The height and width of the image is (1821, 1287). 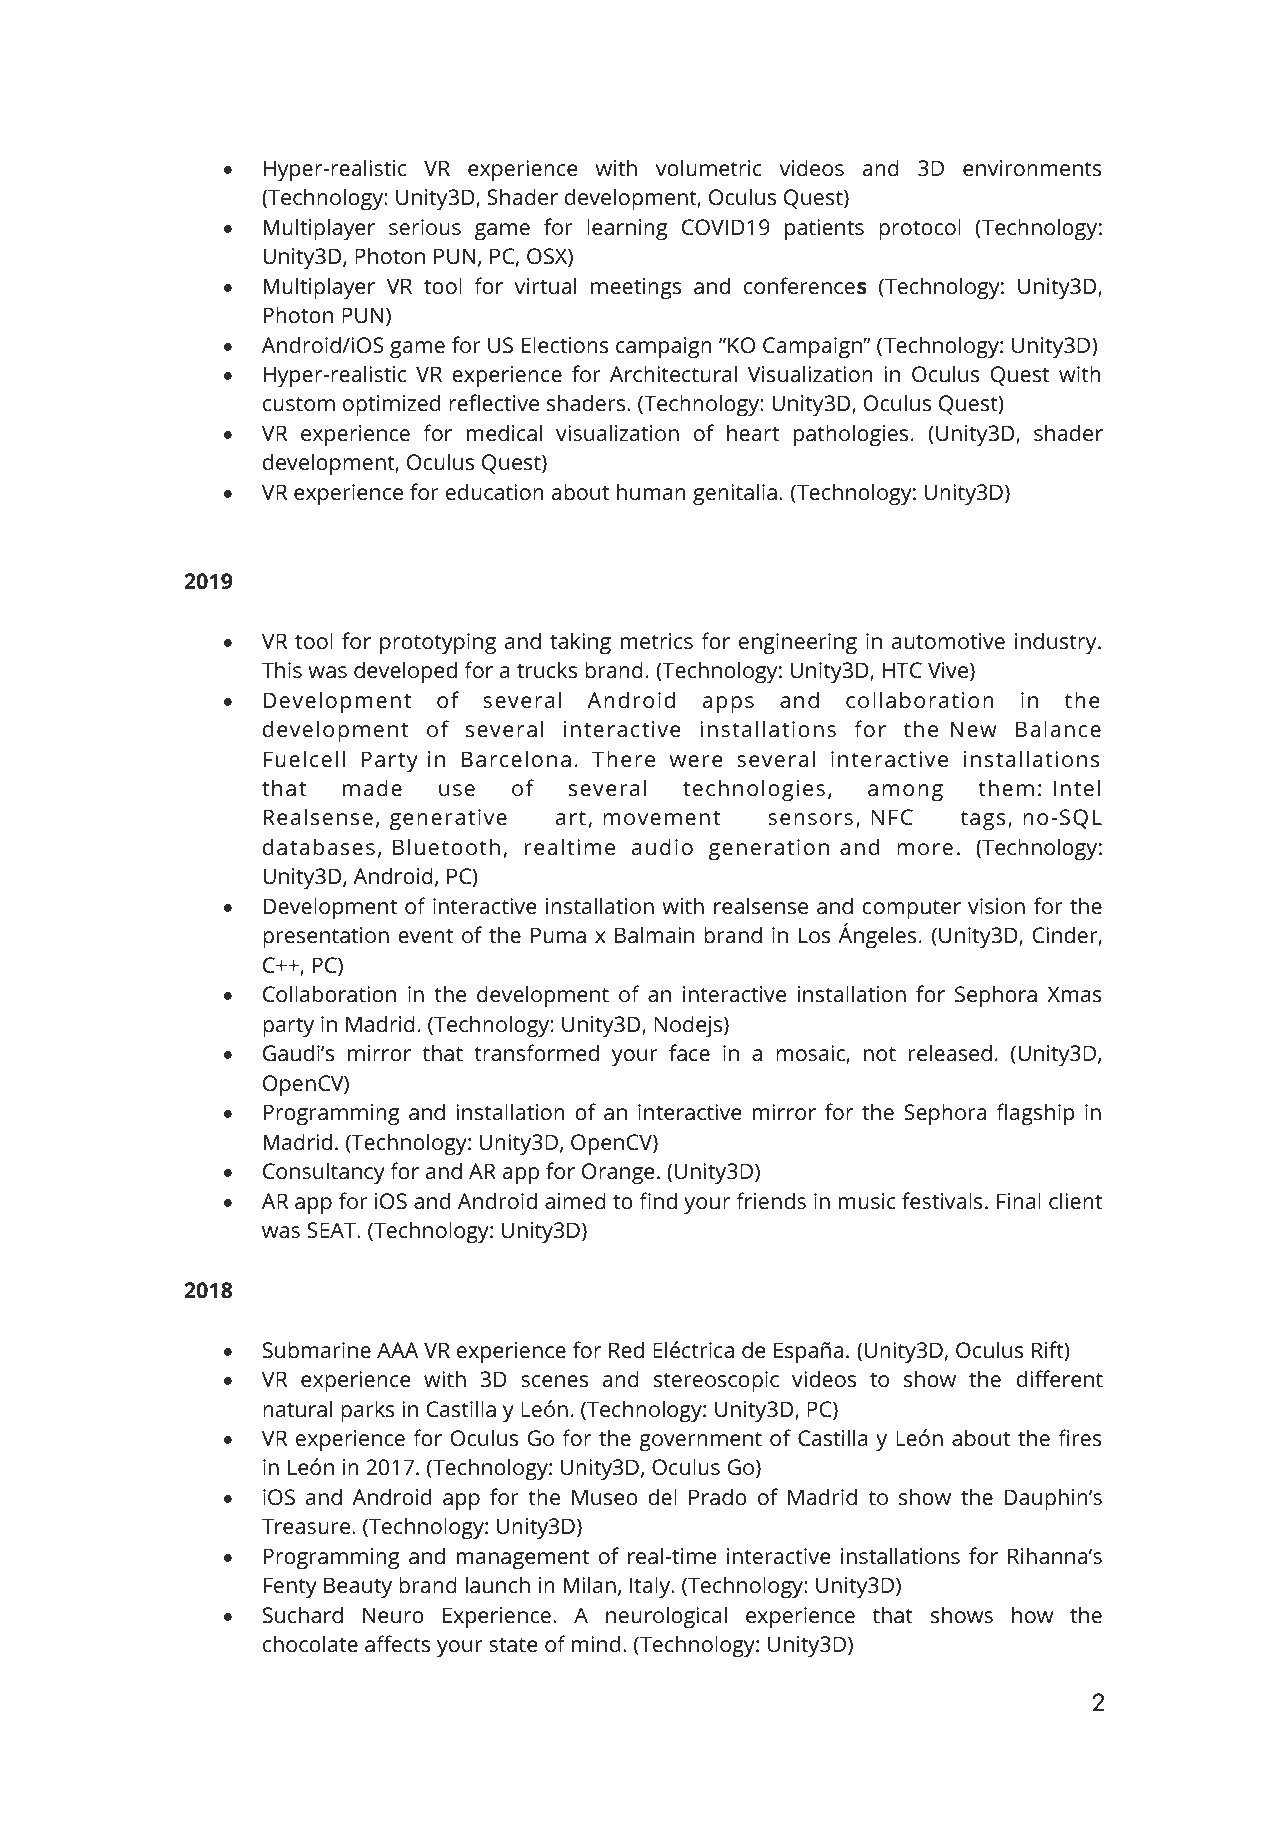 I want to click on serious, so click(x=425, y=227).
